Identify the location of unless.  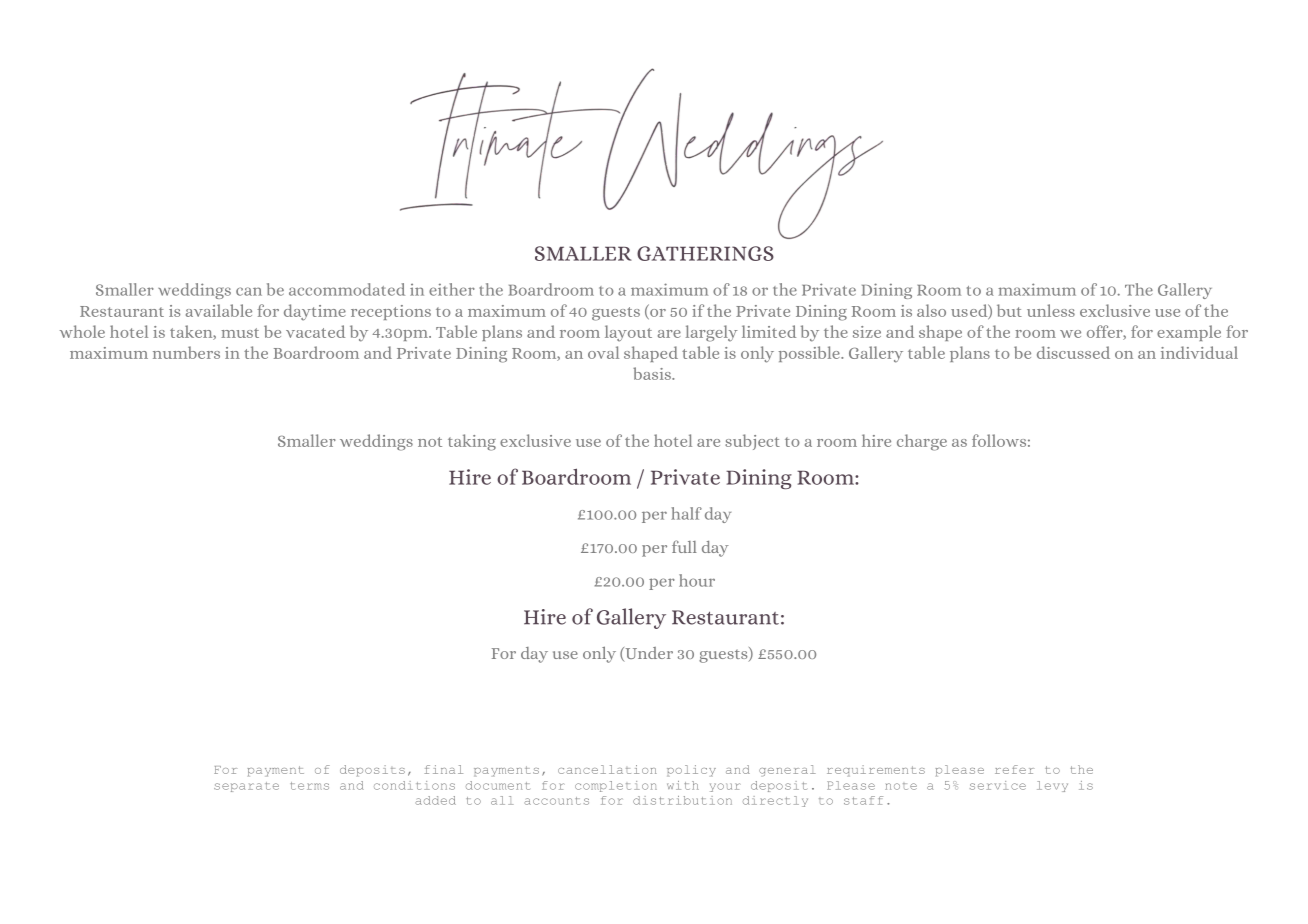
(1051, 310).
